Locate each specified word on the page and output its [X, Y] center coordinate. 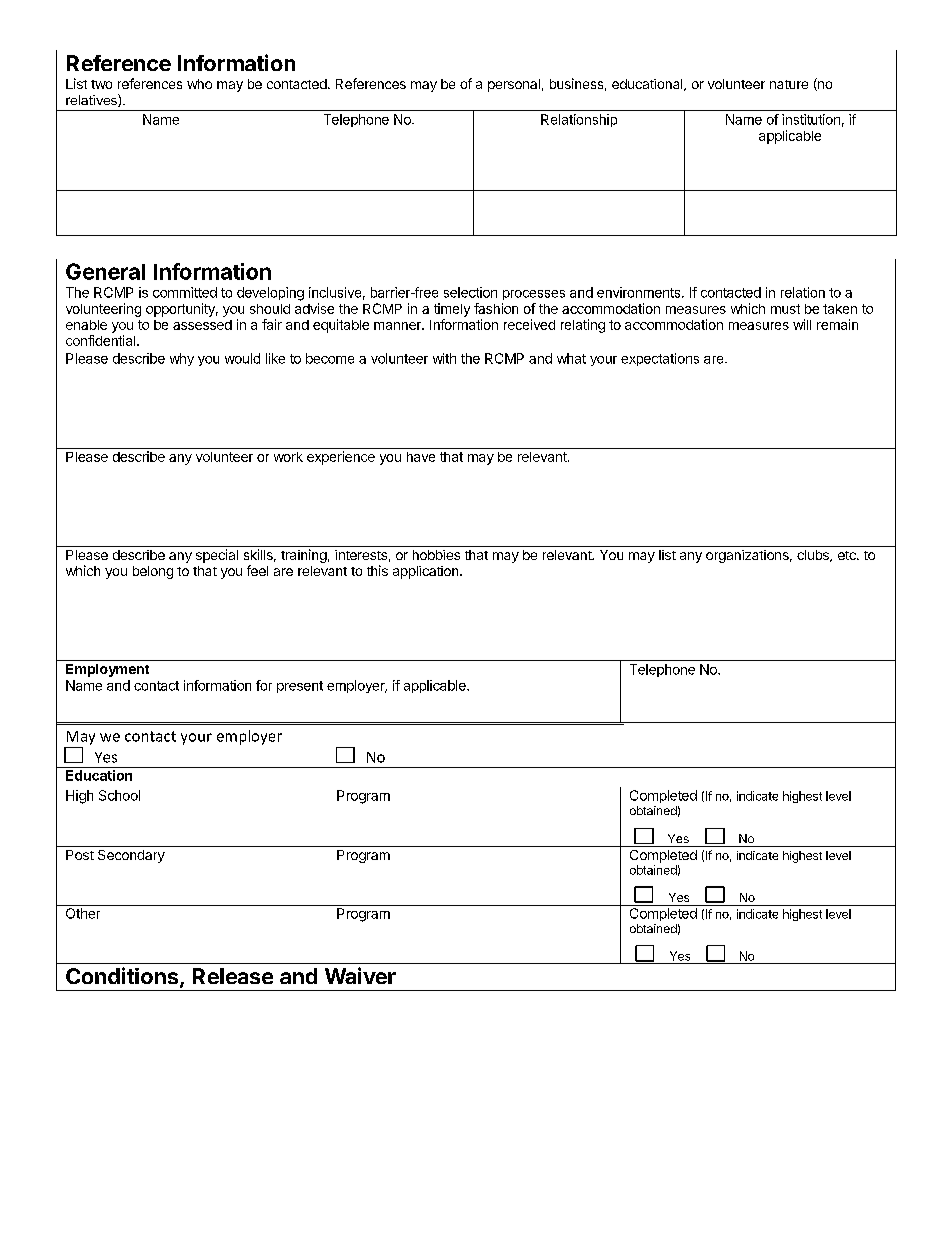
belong [153, 572]
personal [514, 85]
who [199, 84]
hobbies [436, 555]
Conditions [123, 977]
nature [789, 84]
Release [233, 976]
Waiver [360, 975]
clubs [814, 556]
